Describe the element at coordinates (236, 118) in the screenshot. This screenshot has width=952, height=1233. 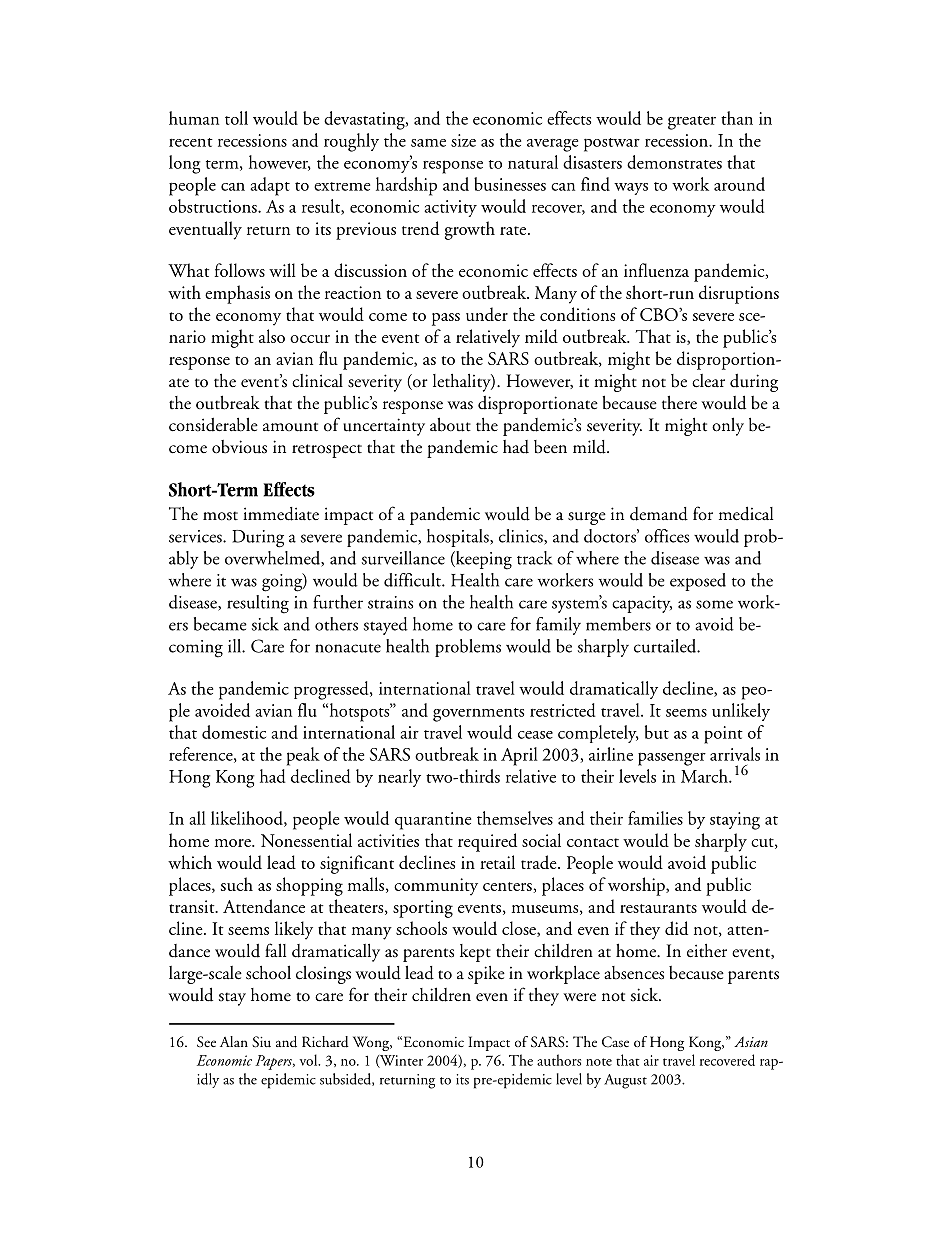
I see `toll` at that location.
